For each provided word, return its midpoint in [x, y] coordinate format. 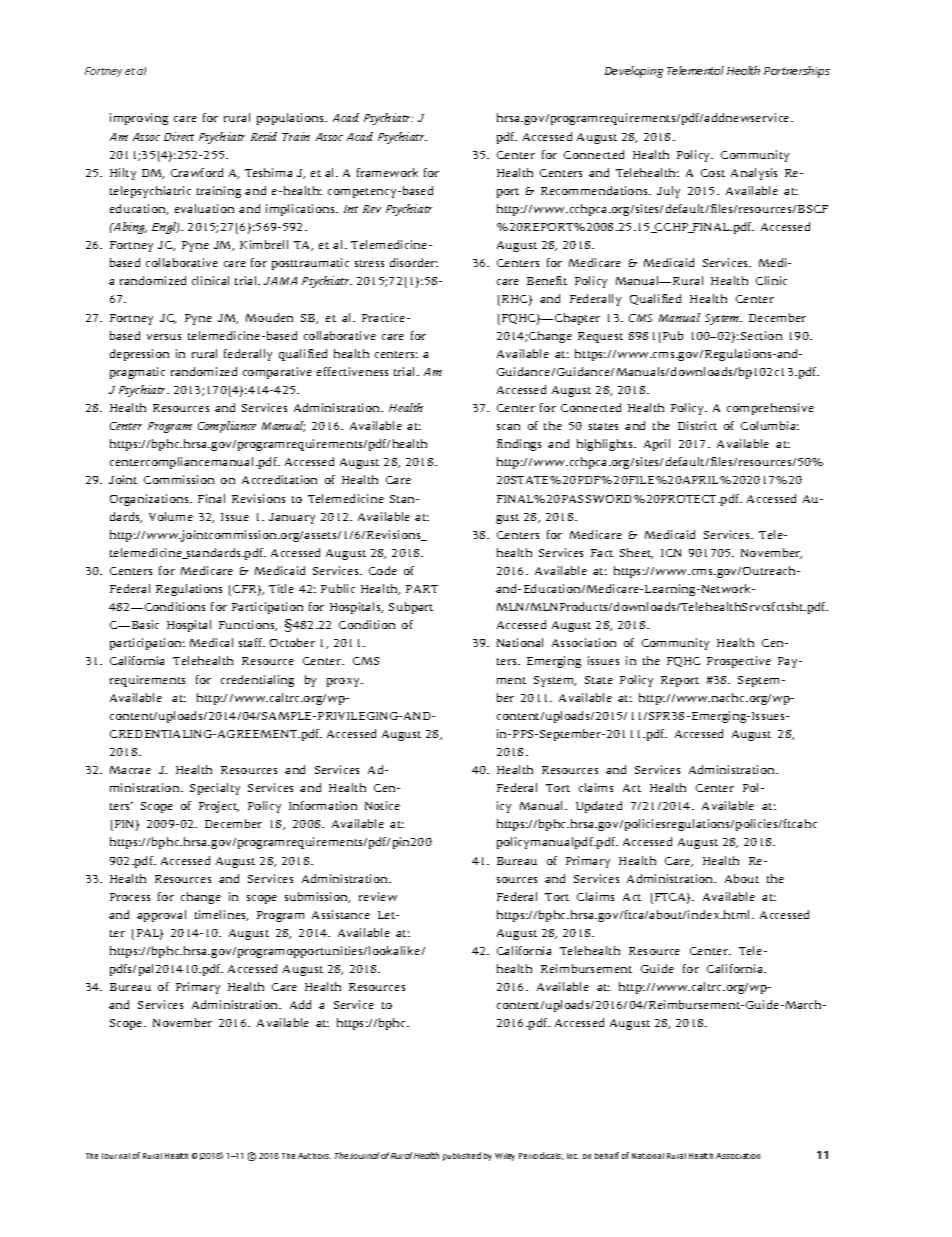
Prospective [739, 662]
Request [600, 337]
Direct [179, 136]
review [378, 896]
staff [252, 642]
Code [383, 570]
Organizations [150, 500]
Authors [314, 1156]
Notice [382, 805]
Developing [634, 72]
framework [387, 172]
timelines [221, 915]
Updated [599, 807]
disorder [414, 262]
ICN [671, 553]
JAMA [280, 281]
